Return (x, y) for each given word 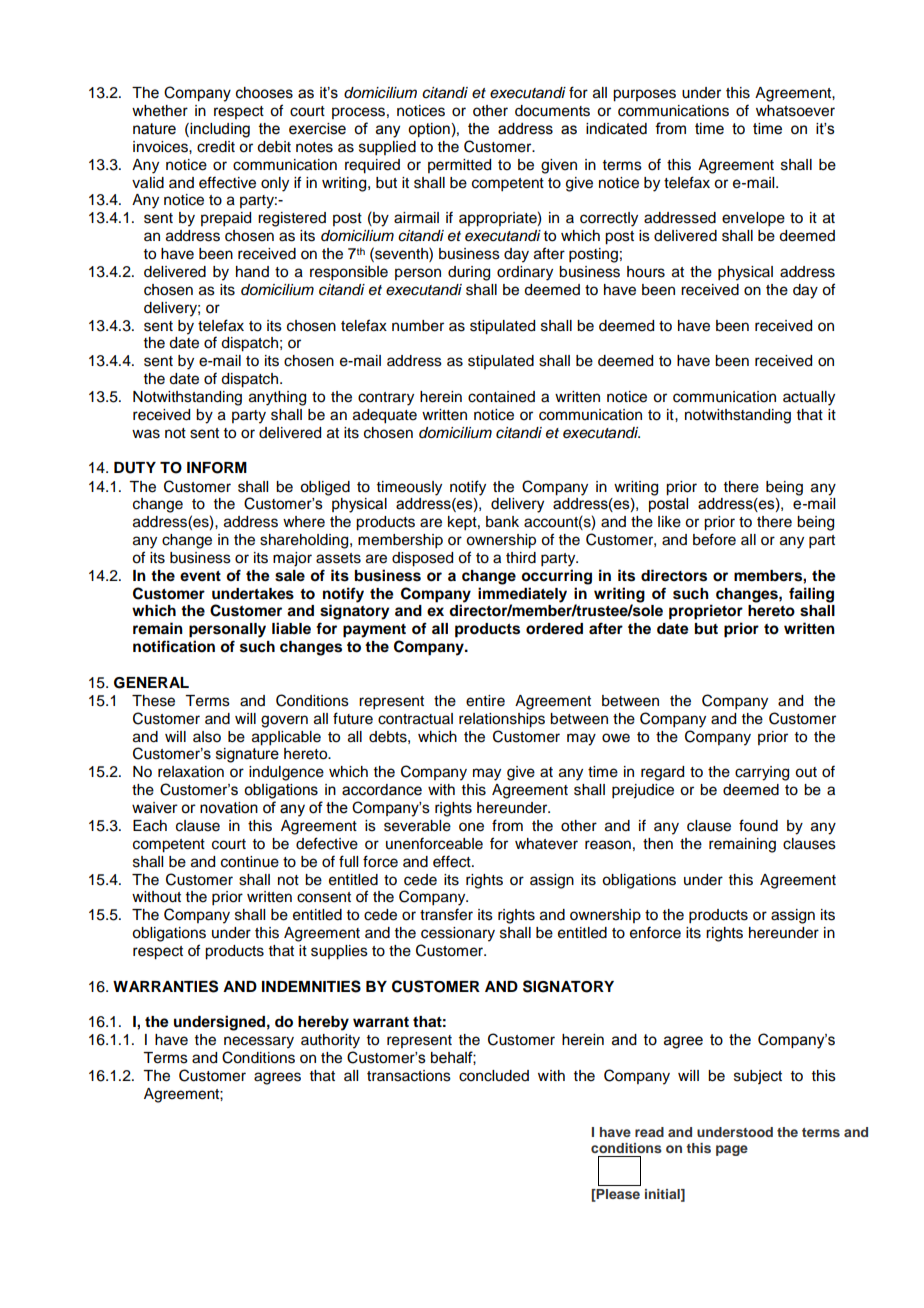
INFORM (217, 468)
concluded (494, 1076)
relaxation (191, 772)
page (732, 1150)
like (669, 522)
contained (501, 397)
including (219, 130)
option (429, 130)
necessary (259, 1042)
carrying (762, 773)
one (471, 827)
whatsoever (795, 111)
